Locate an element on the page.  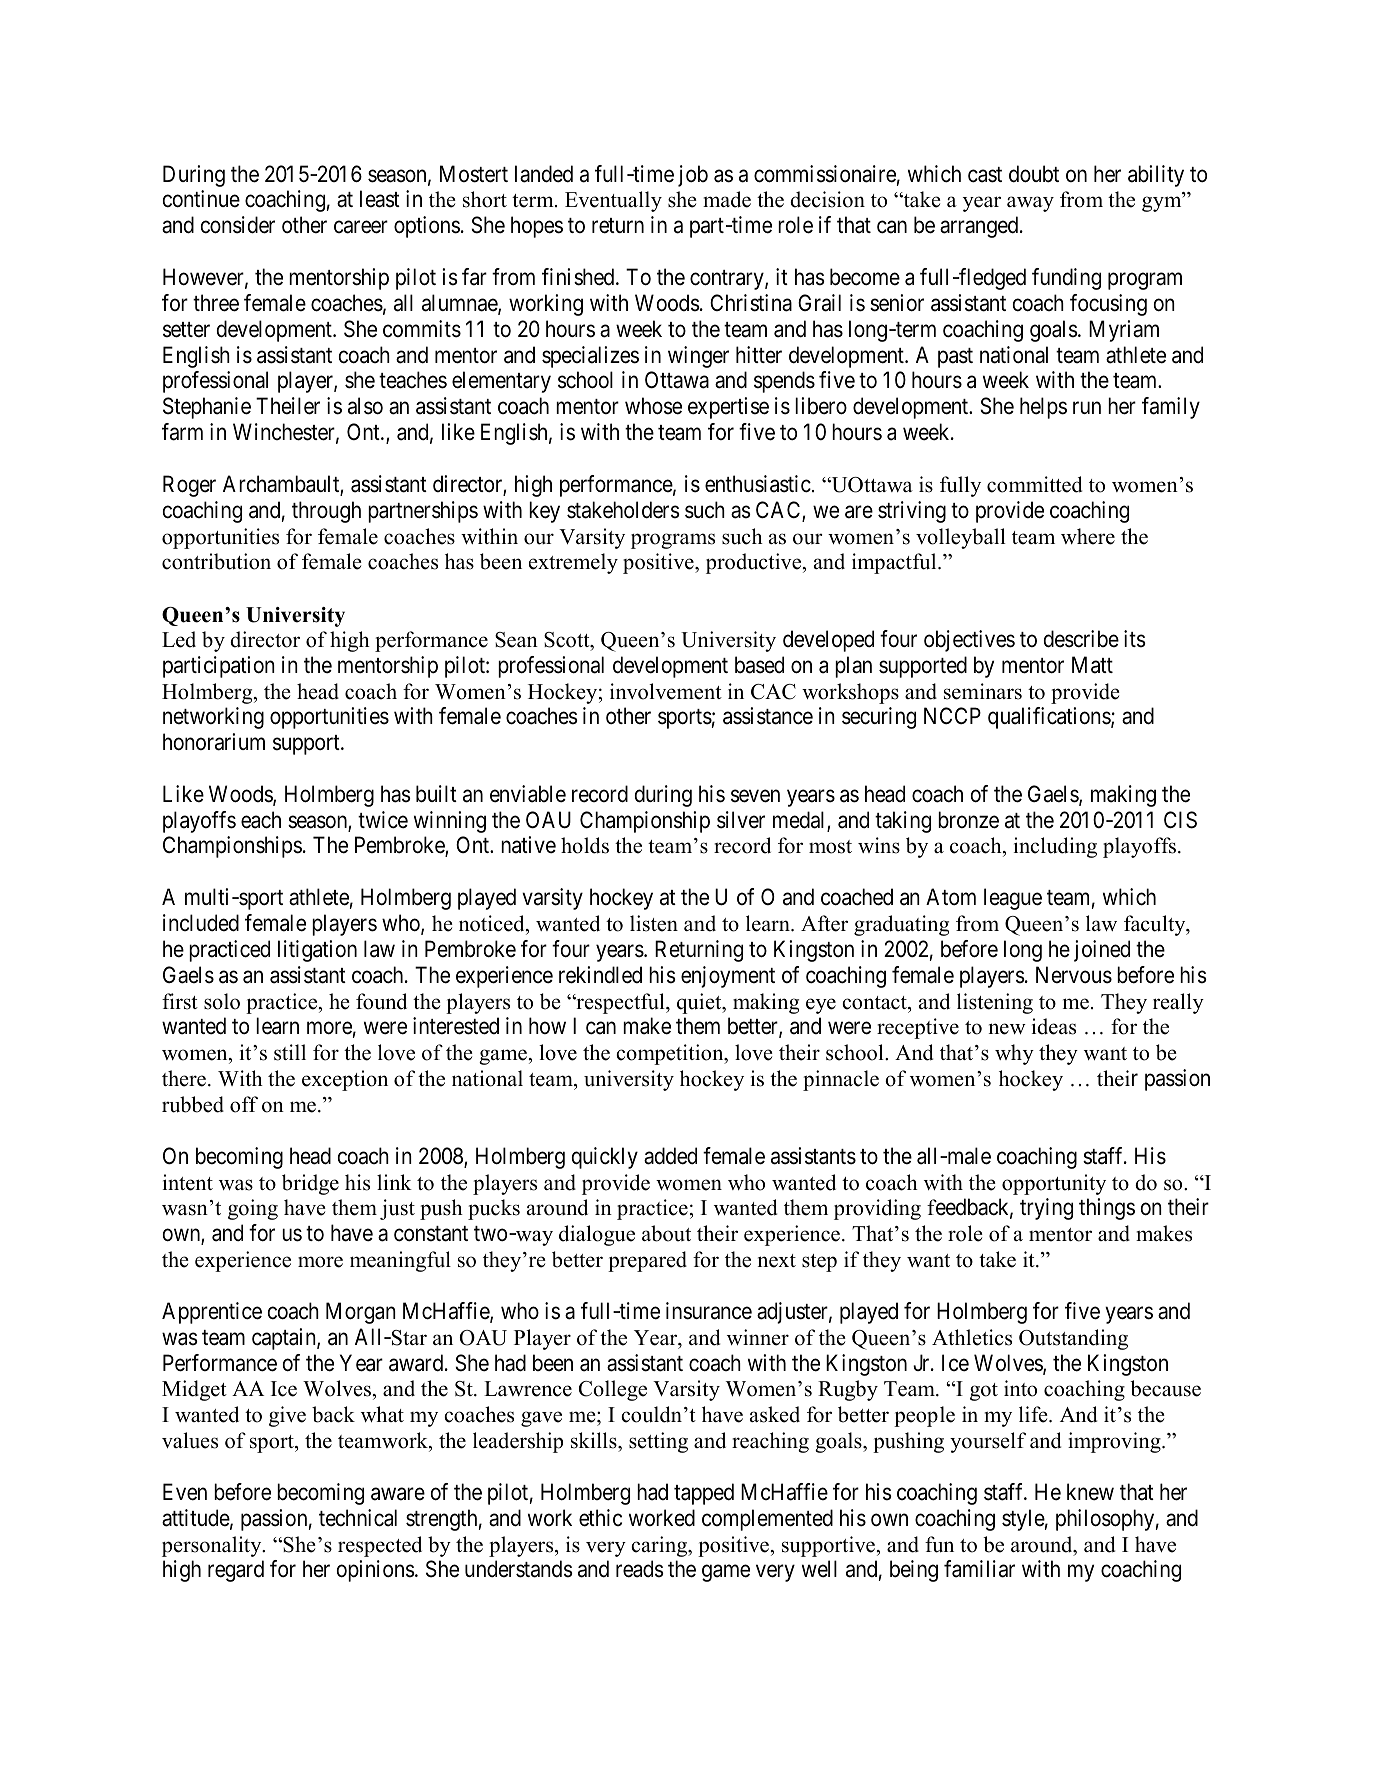
where is located at coordinates (1088, 536).
